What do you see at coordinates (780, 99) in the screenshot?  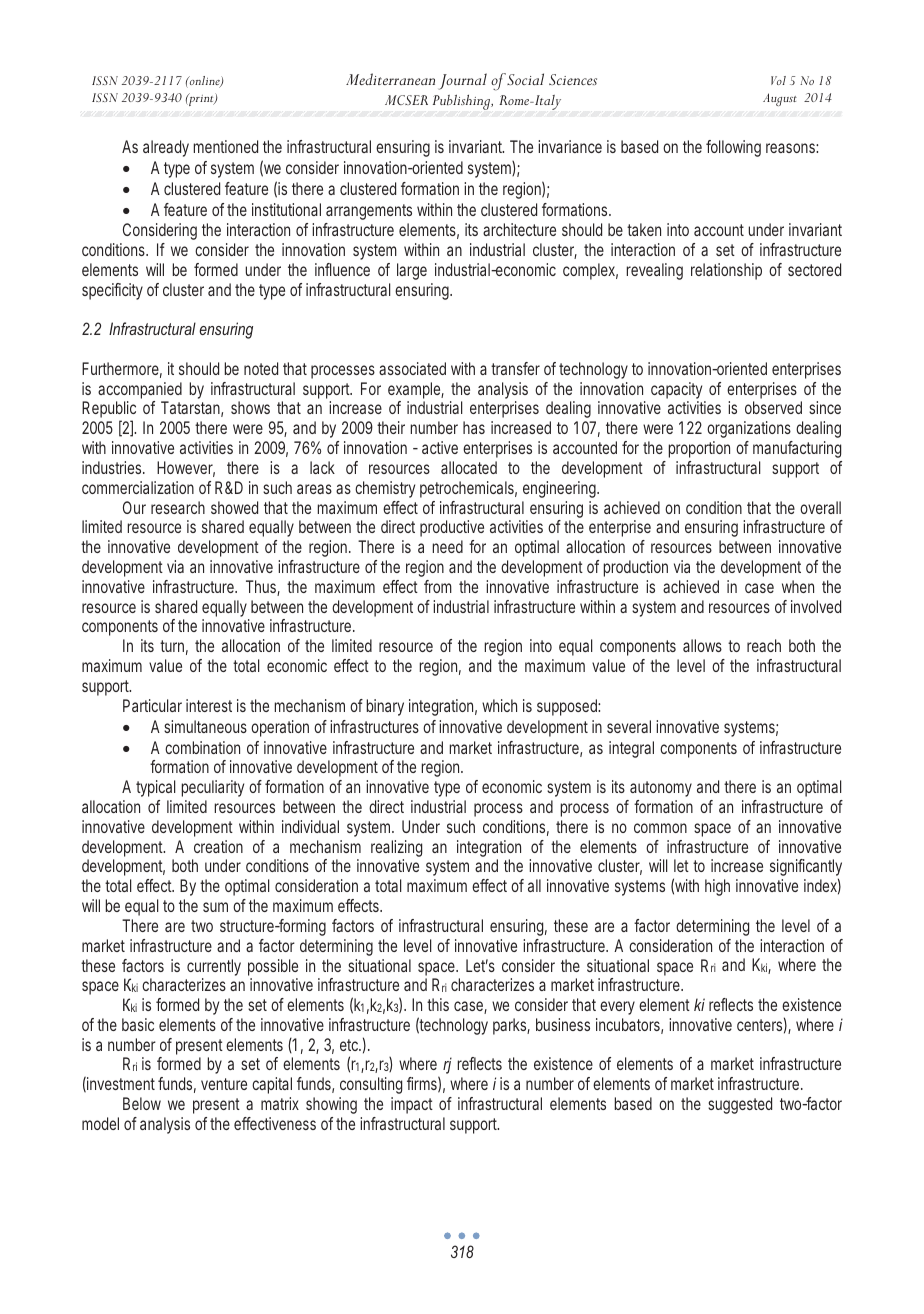 I see `August` at bounding box center [780, 99].
